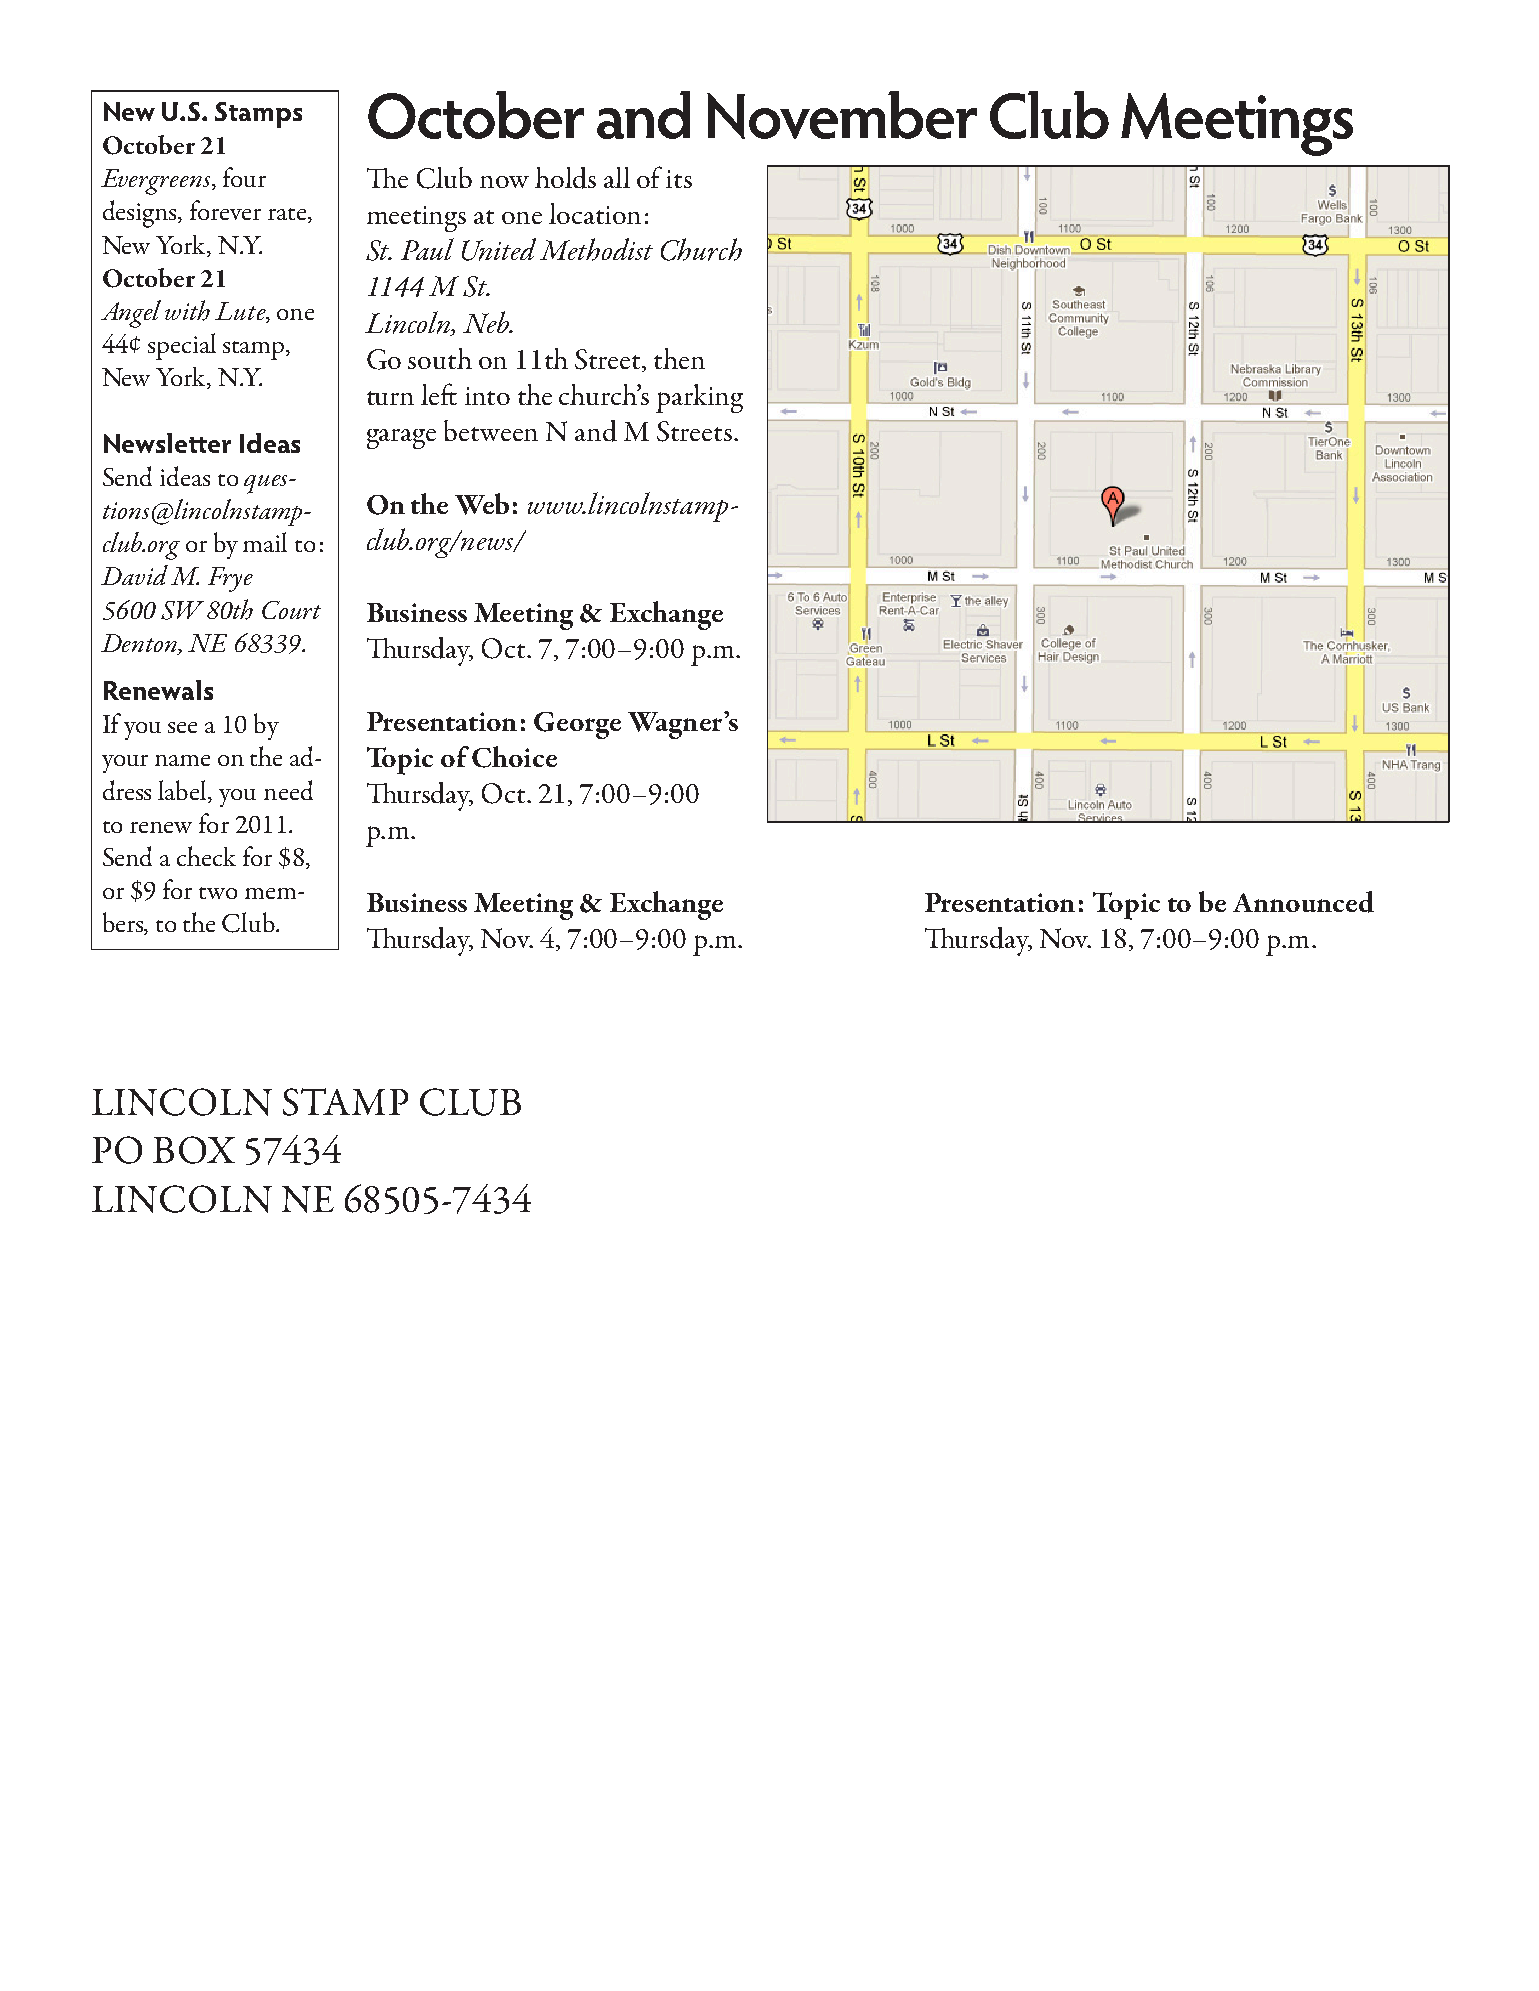 This document has width=1539, height=1991. I want to click on Court, so click(291, 610).
